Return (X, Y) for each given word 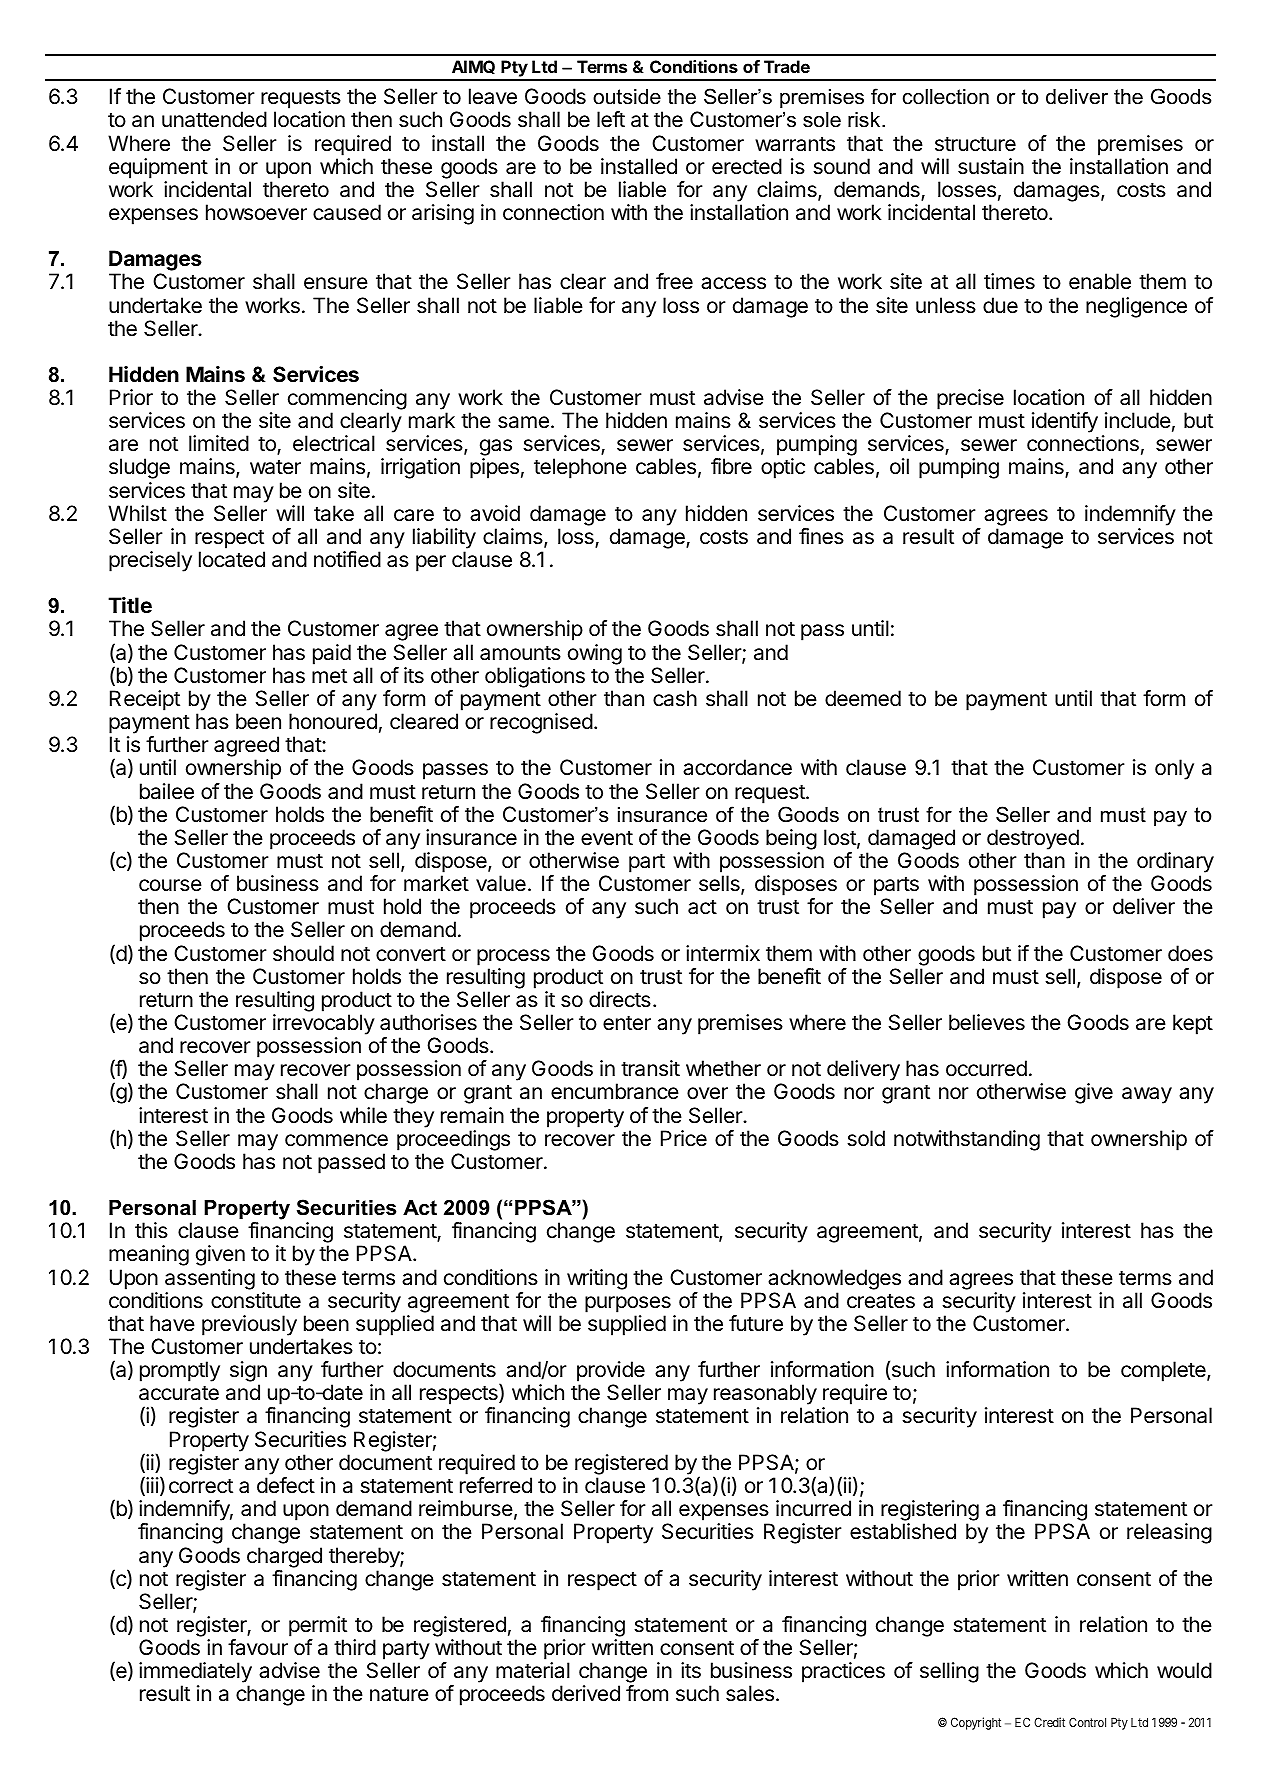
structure (975, 144)
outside (627, 97)
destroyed (1033, 839)
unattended (214, 119)
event (607, 838)
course (170, 885)
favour (258, 1647)
